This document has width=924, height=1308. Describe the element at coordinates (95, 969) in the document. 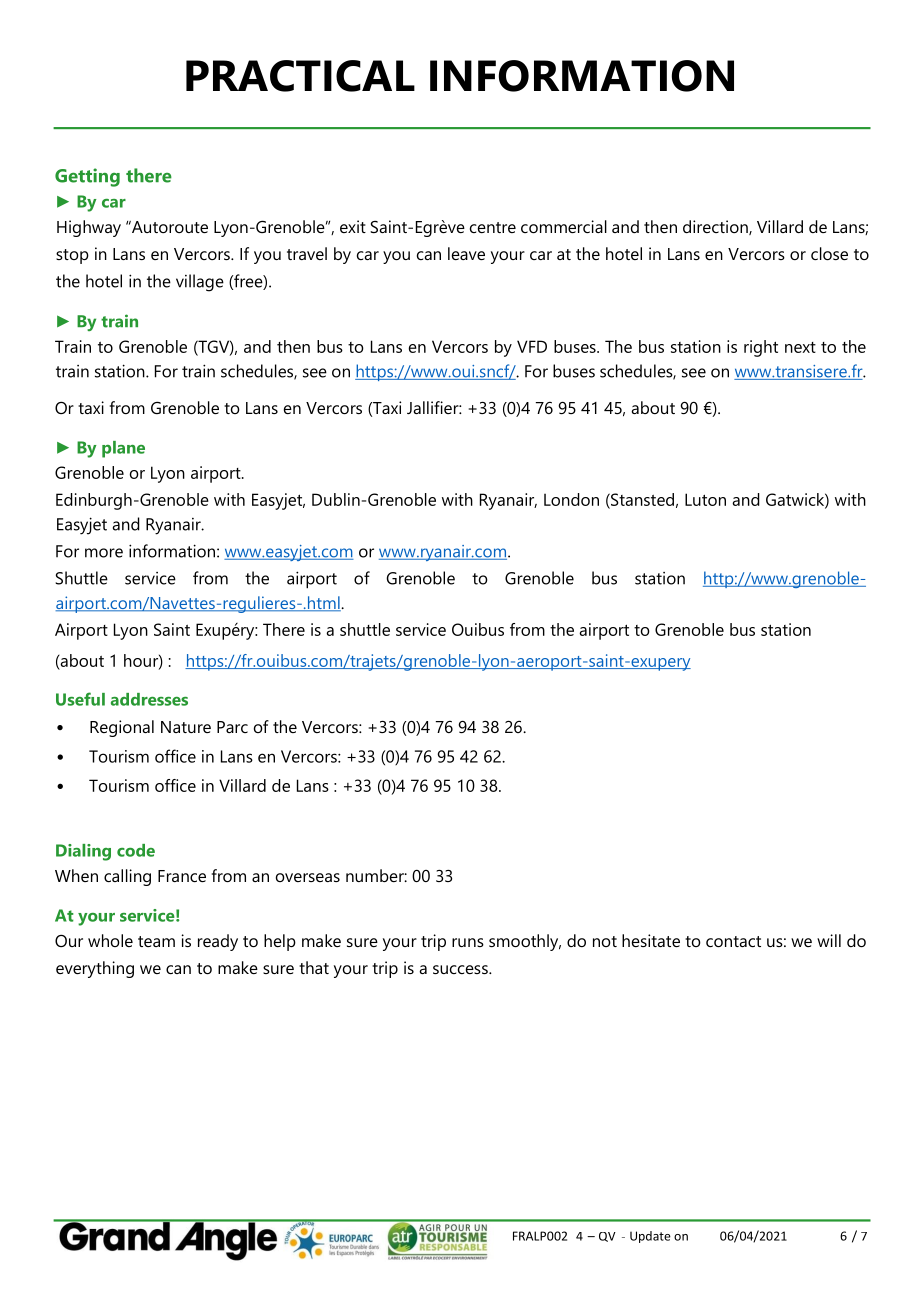

I see `everything` at that location.
